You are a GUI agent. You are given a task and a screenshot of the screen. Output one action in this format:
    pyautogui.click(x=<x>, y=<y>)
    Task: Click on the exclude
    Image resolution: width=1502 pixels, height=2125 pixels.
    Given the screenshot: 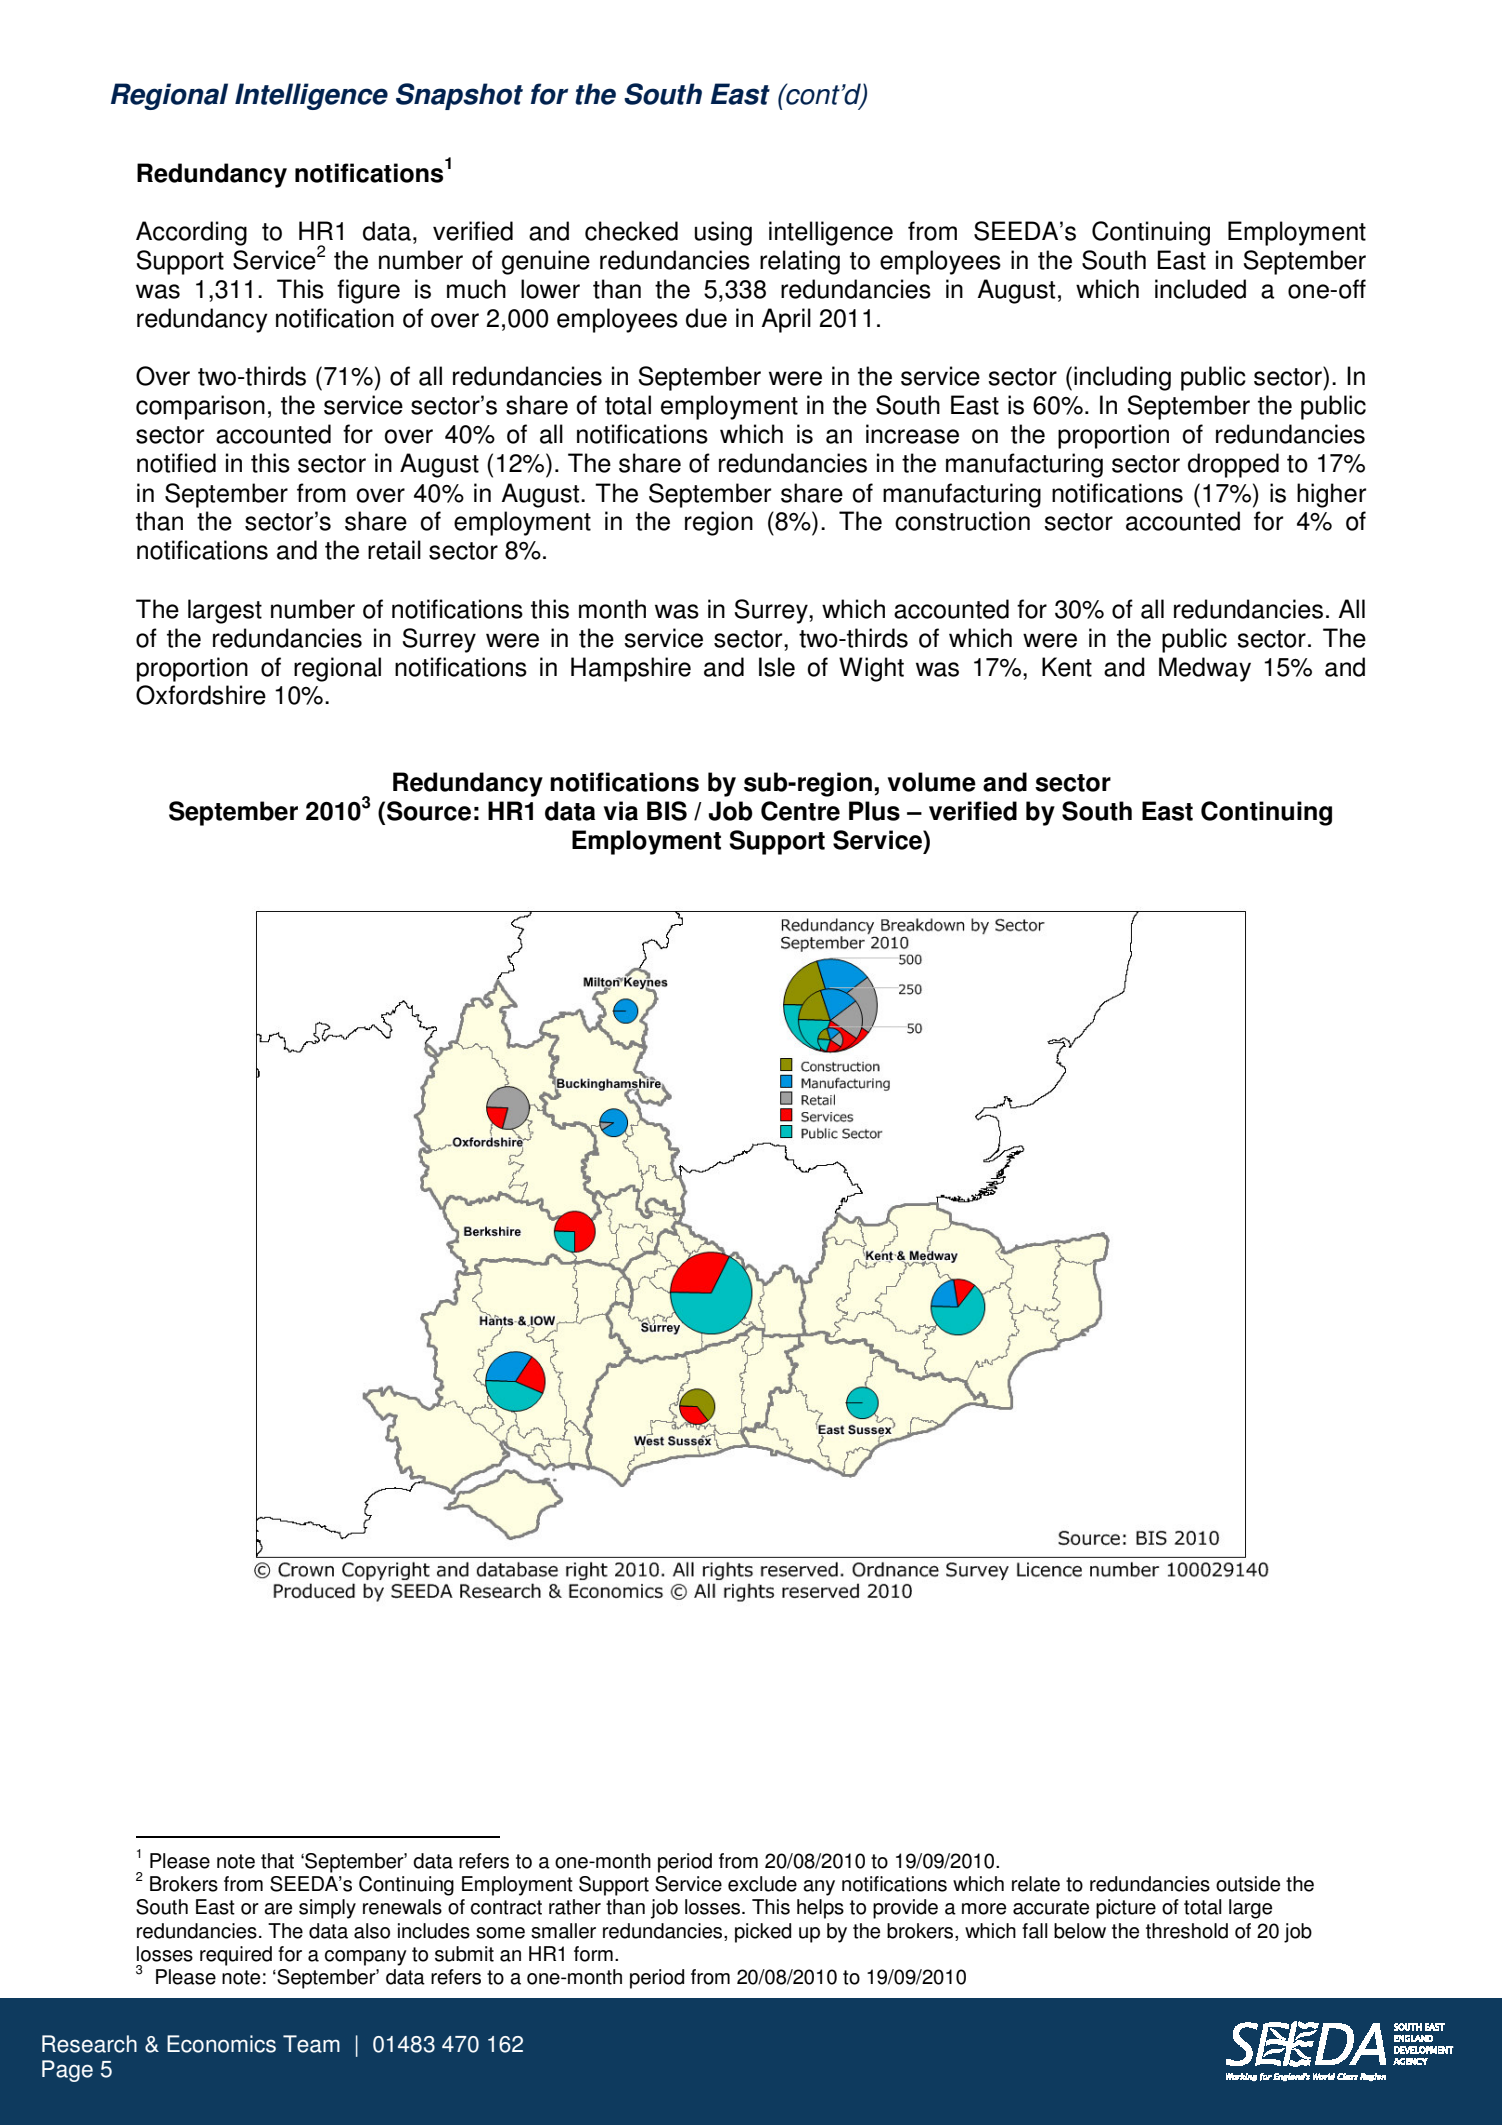 What is the action you would take?
    pyautogui.click(x=762, y=1884)
